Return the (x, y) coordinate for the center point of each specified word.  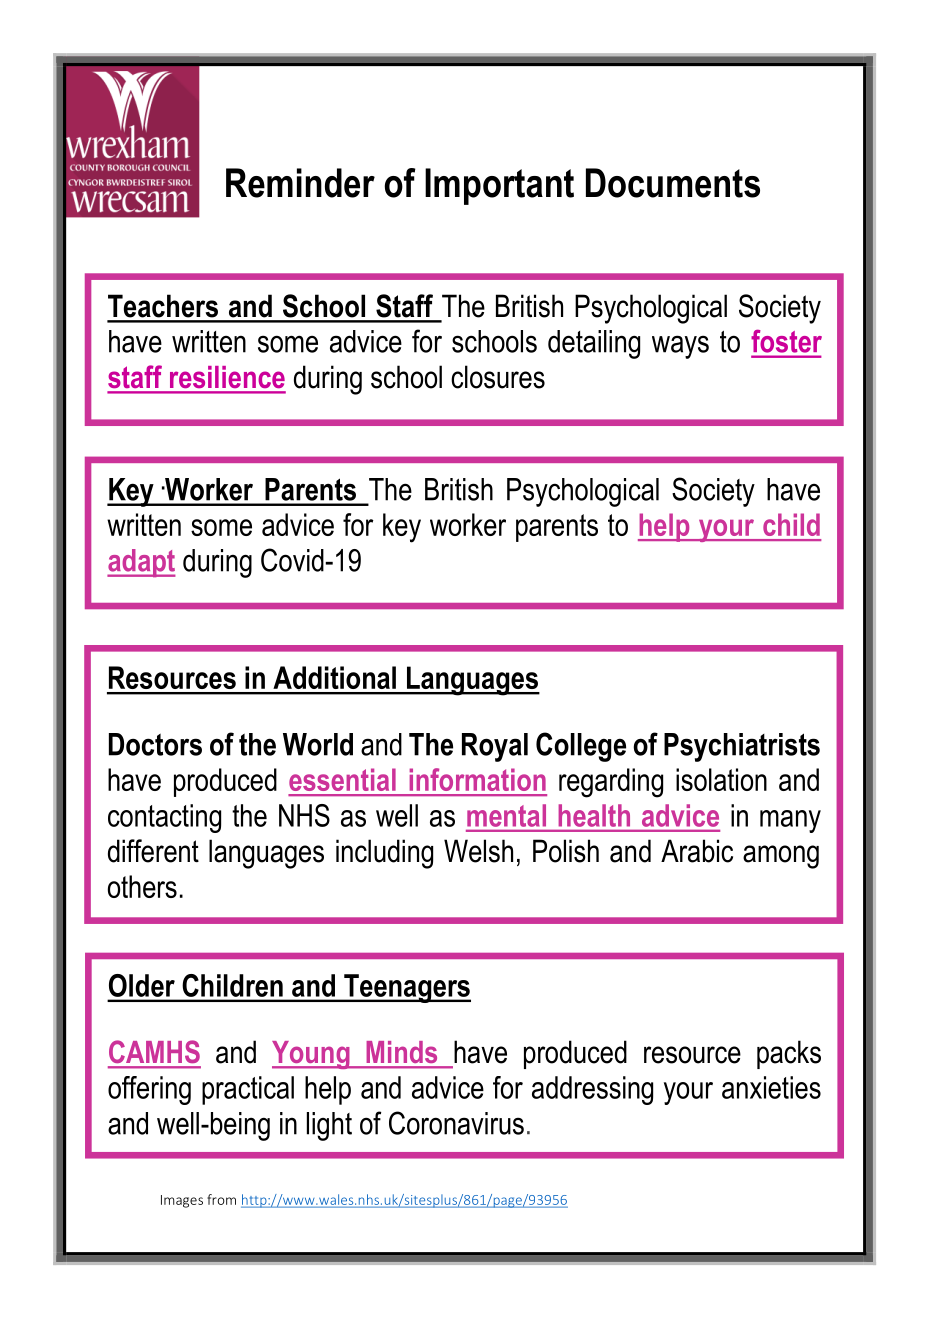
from (221, 1199)
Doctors (155, 744)
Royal (495, 747)
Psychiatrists (742, 747)
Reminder (300, 183)
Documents (673, 183)
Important (499, 186)
